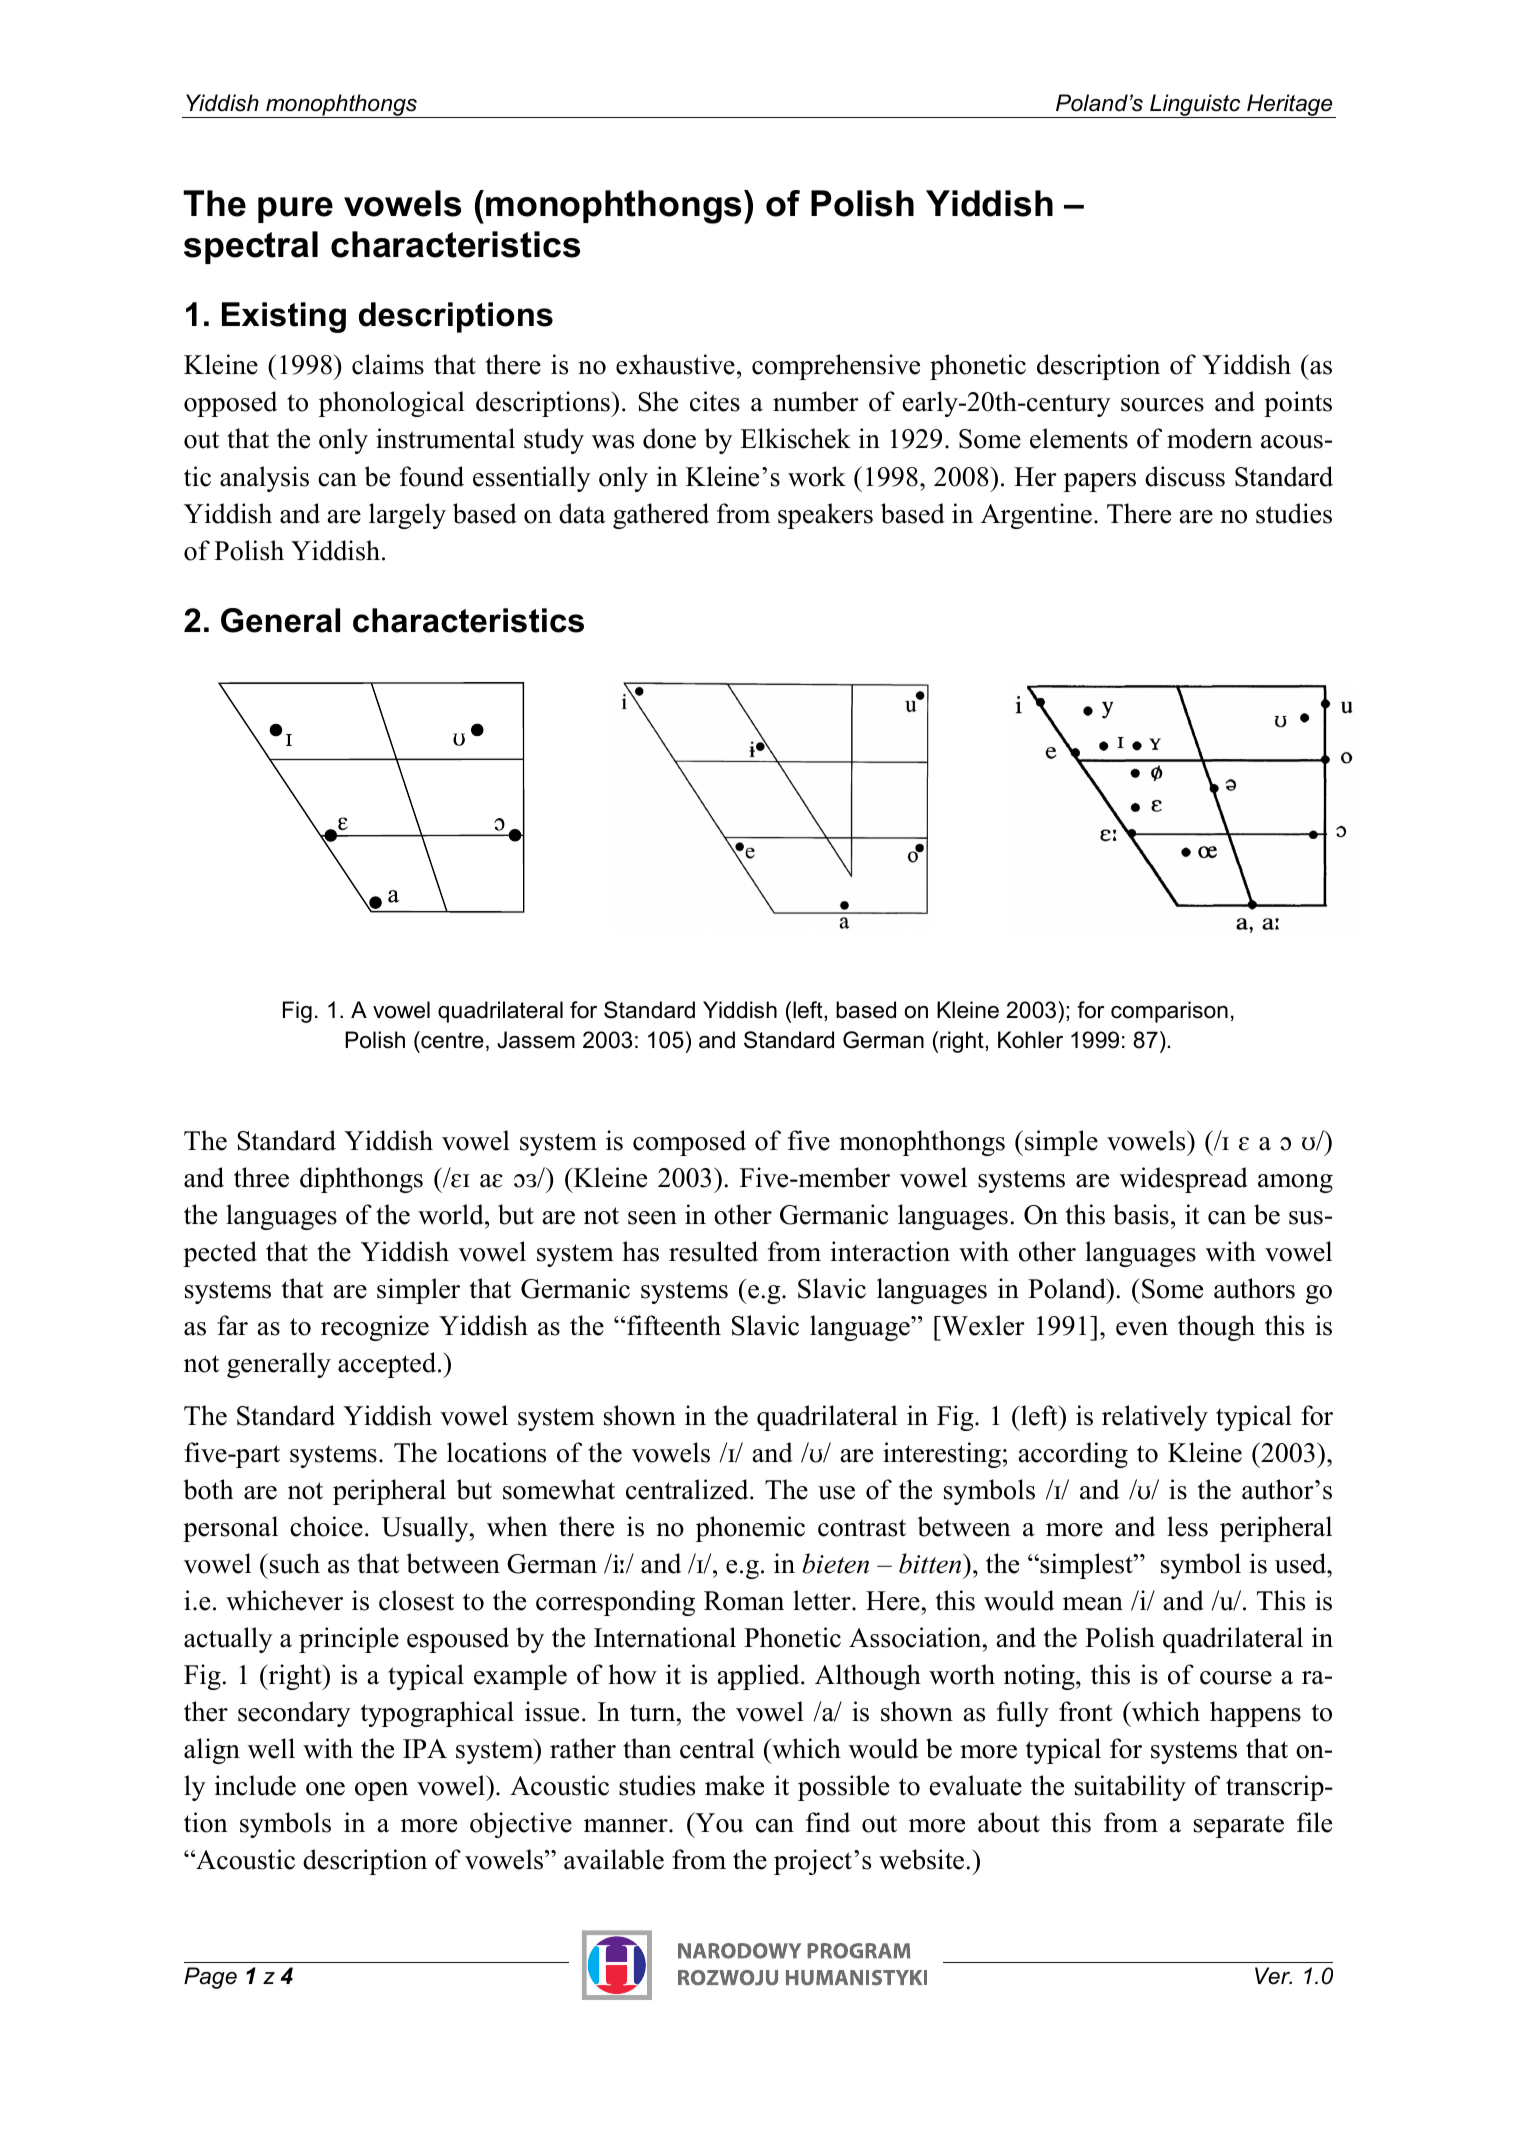 This page has width=1515, height=2144. What do you see at coordinates (836, 367) in the page?
I see `comprehensive` at bounding box center [836, 367].
